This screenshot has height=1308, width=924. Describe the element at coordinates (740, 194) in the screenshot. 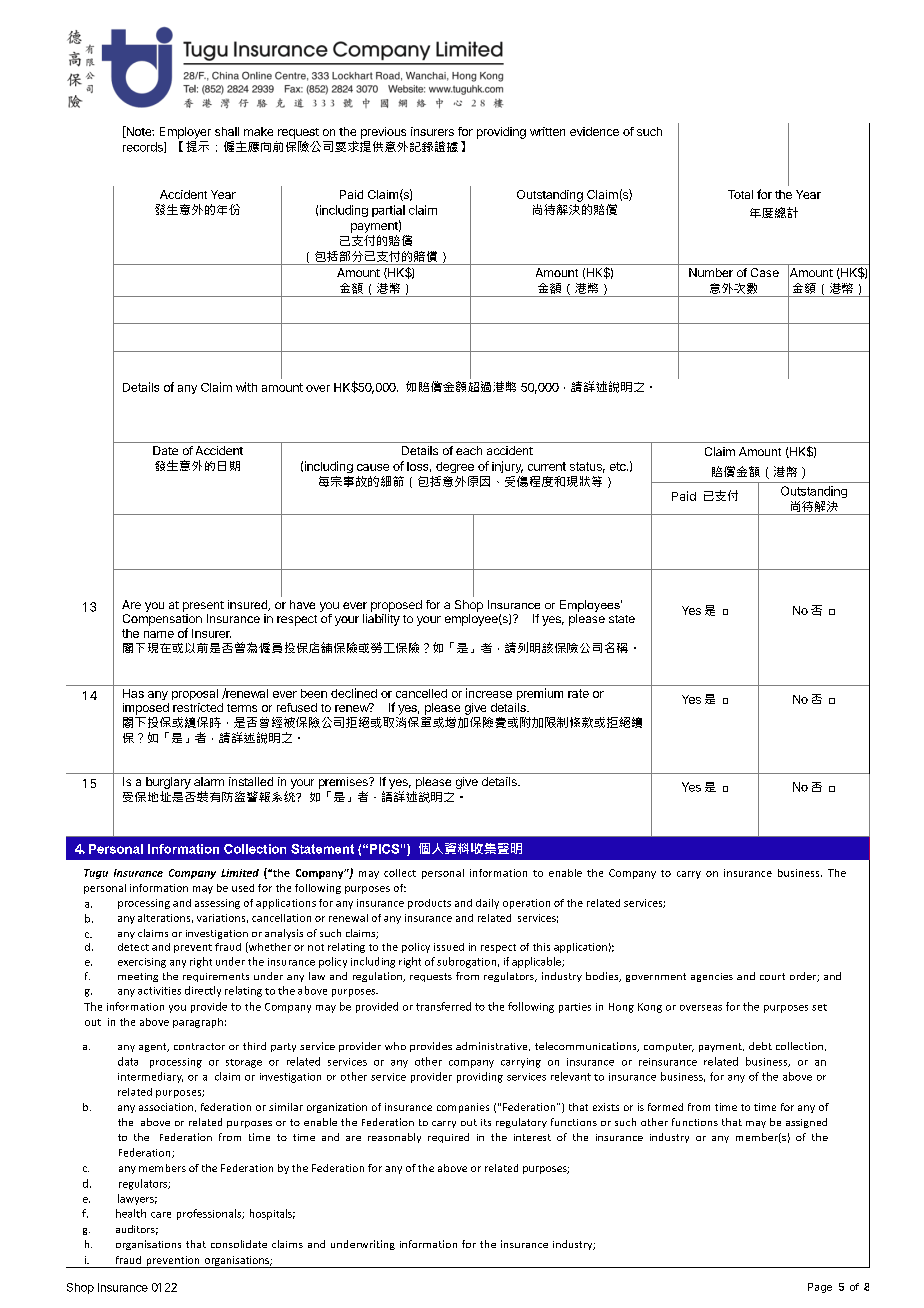

I see `Total` at that location.
